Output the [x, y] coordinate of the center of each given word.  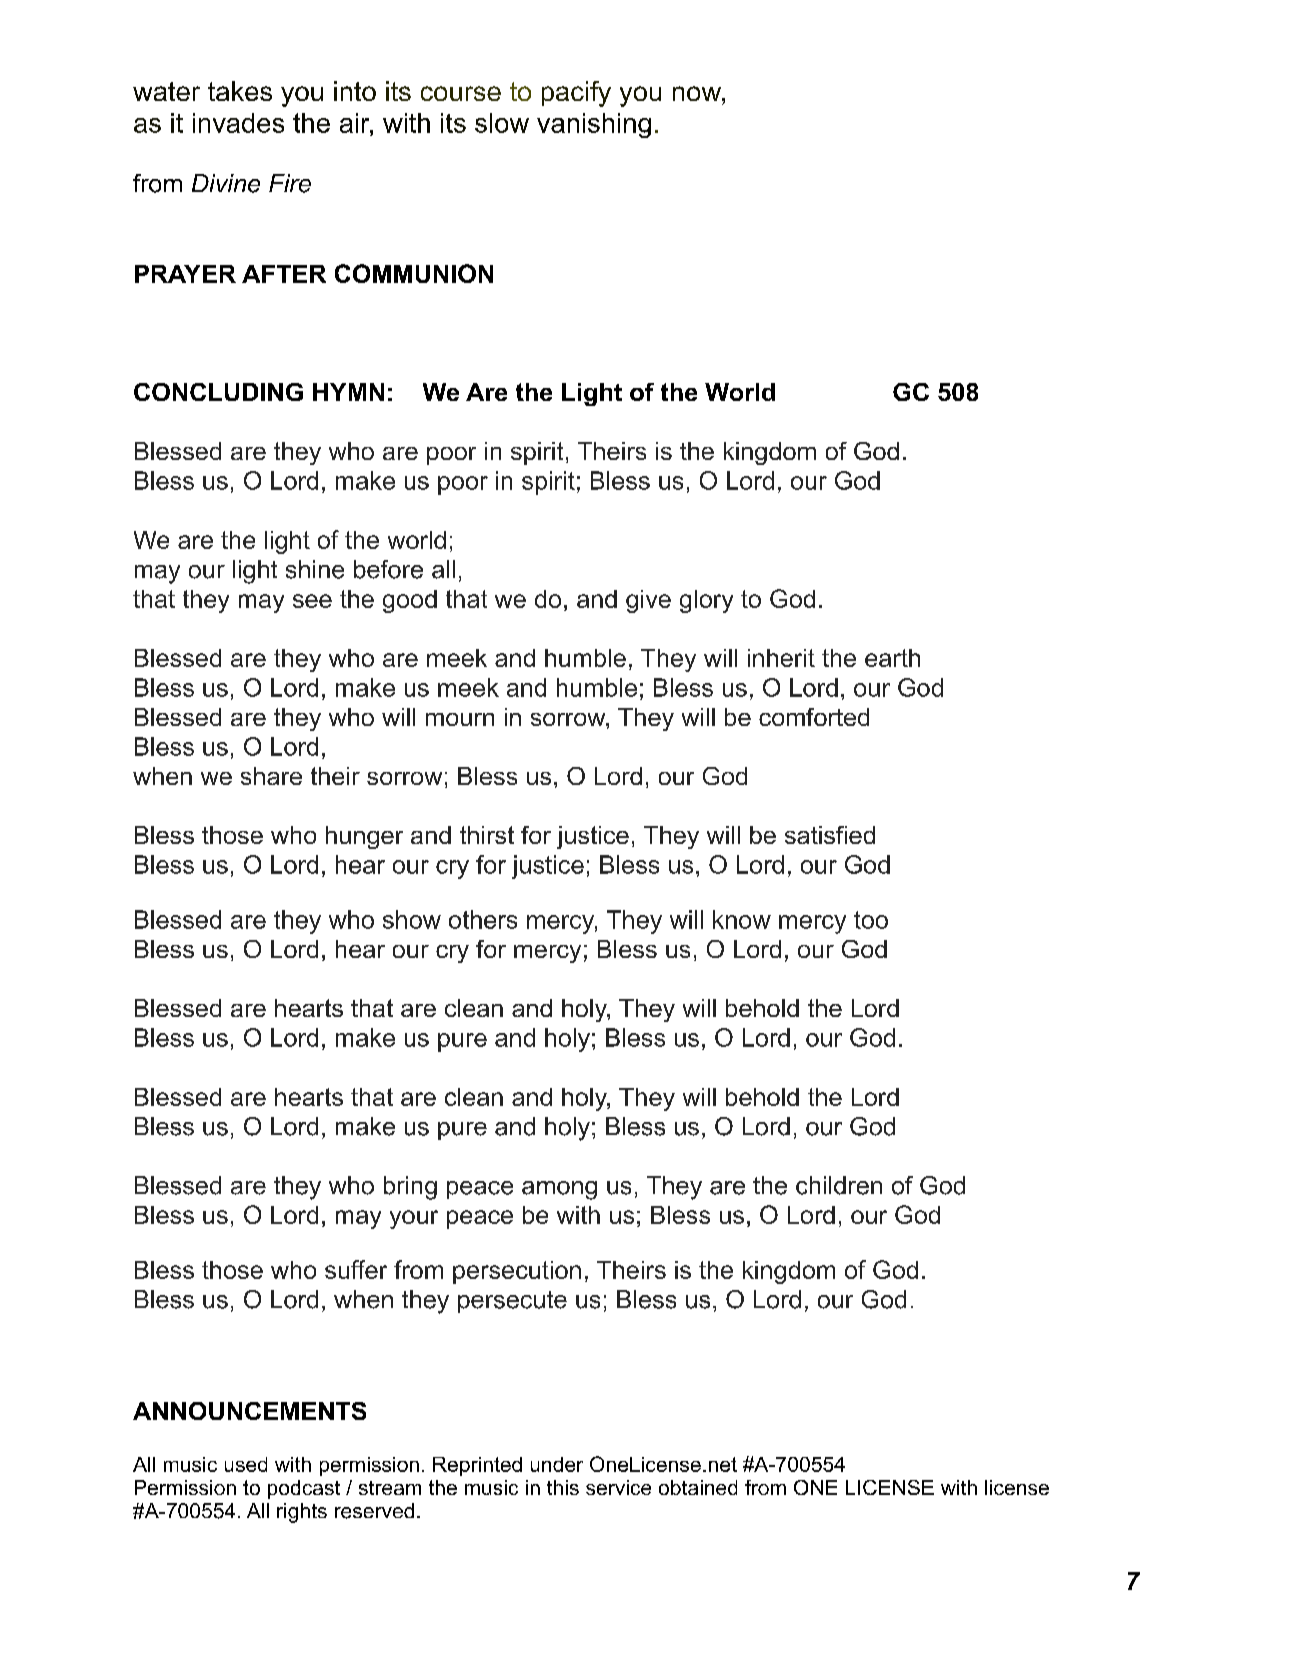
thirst [487, 835]
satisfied [830, 835]
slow [502, 123]
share [271, 776]
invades [238, 123]
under [557, 1464]
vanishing [594, 125]
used [246, 1464]
